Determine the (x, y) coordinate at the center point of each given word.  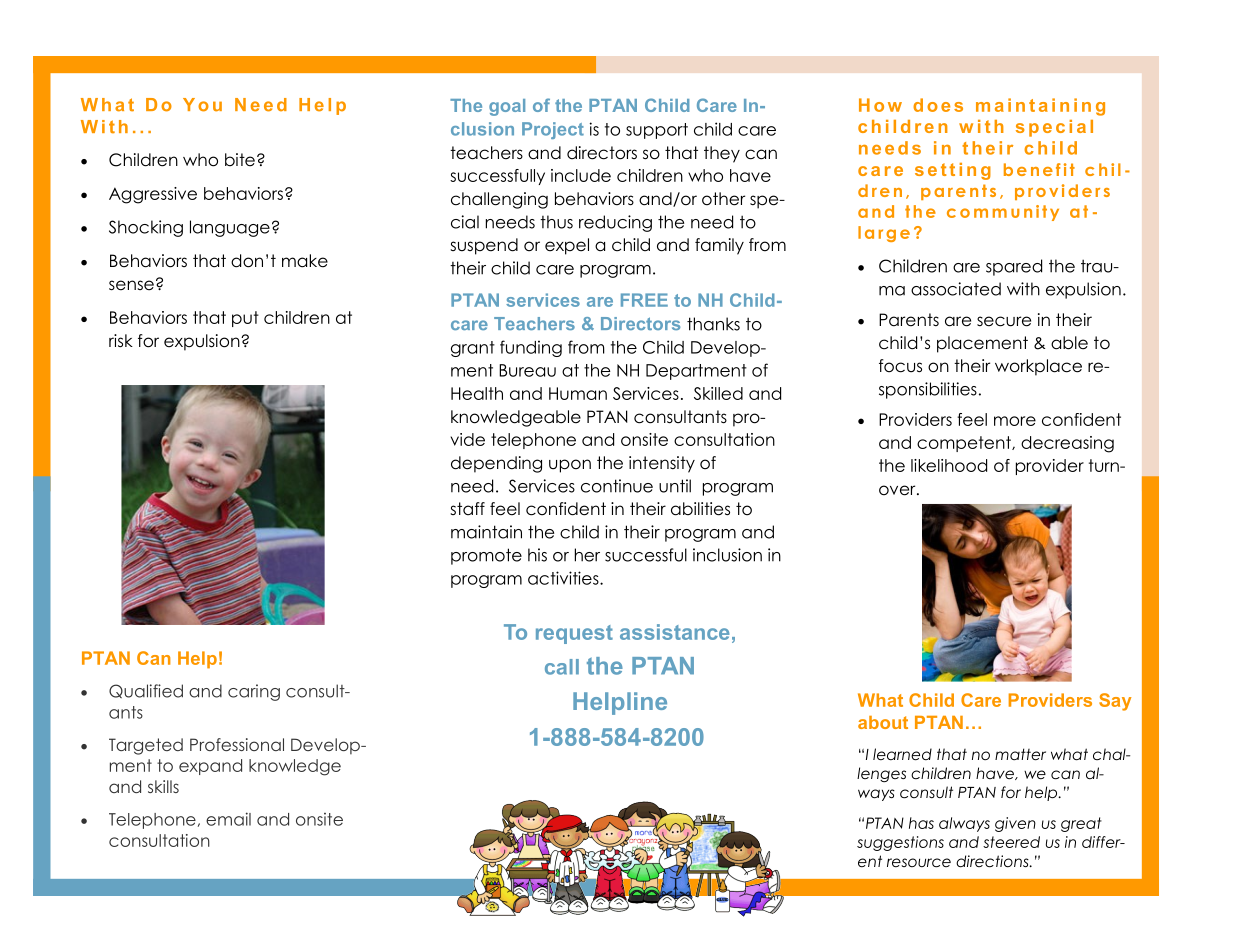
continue (617, 486)
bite (240, 160)
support (657, 131)
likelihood (949, 465)
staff (467, 508)
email (228, 819)
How (880, 105)
